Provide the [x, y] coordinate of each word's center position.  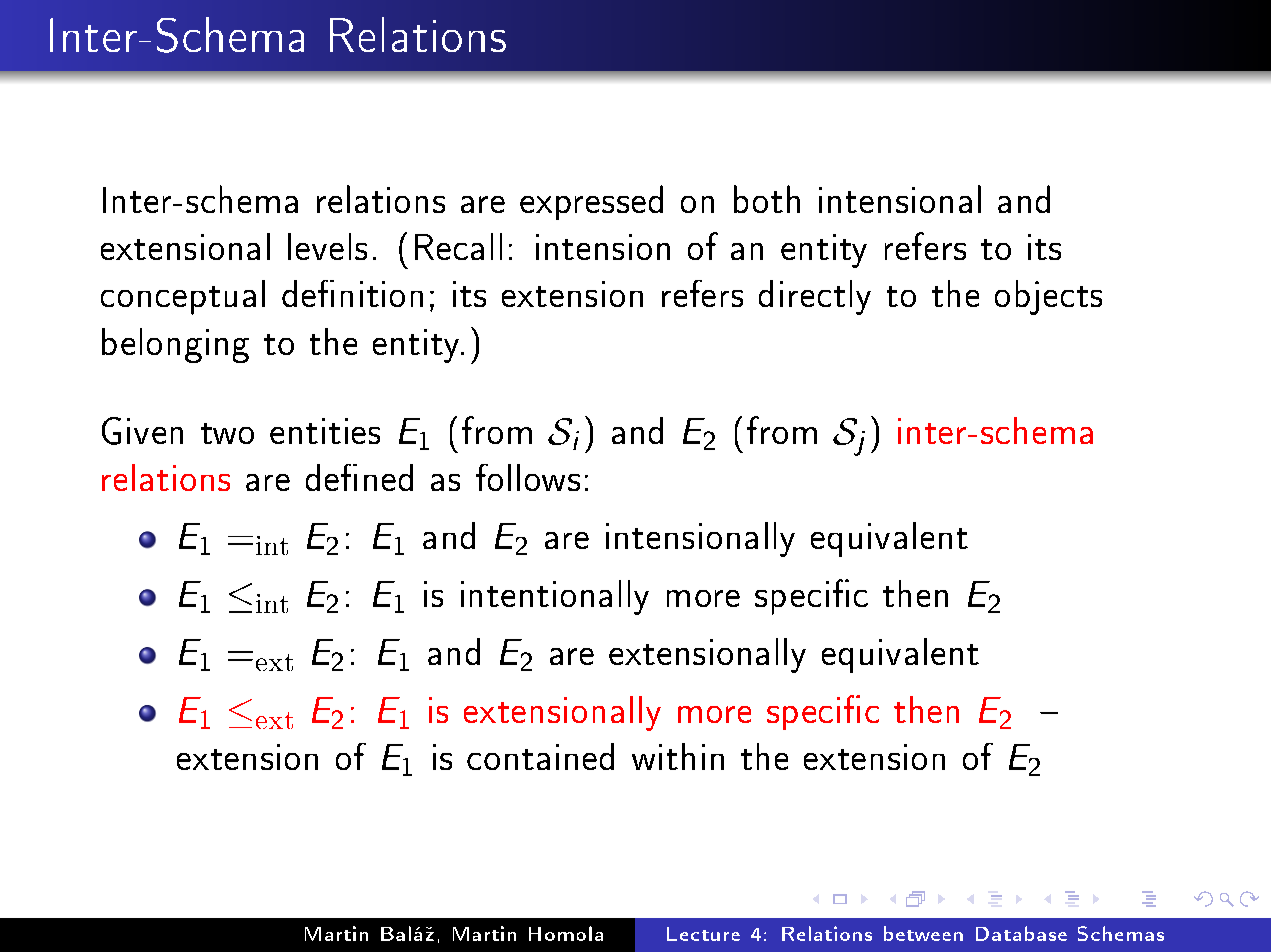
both [767, 199]
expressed [591, 202]
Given [142, 431]
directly [815, 297]
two [227, 433]
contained [540, 756]
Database [1021, 933]
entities [325, 431]
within [678, 756]
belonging [175, 345]
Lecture [703, 934]
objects [1048, 297]
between [923, 933]
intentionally [555, 597]
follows [528, 477]
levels [327, 246]
